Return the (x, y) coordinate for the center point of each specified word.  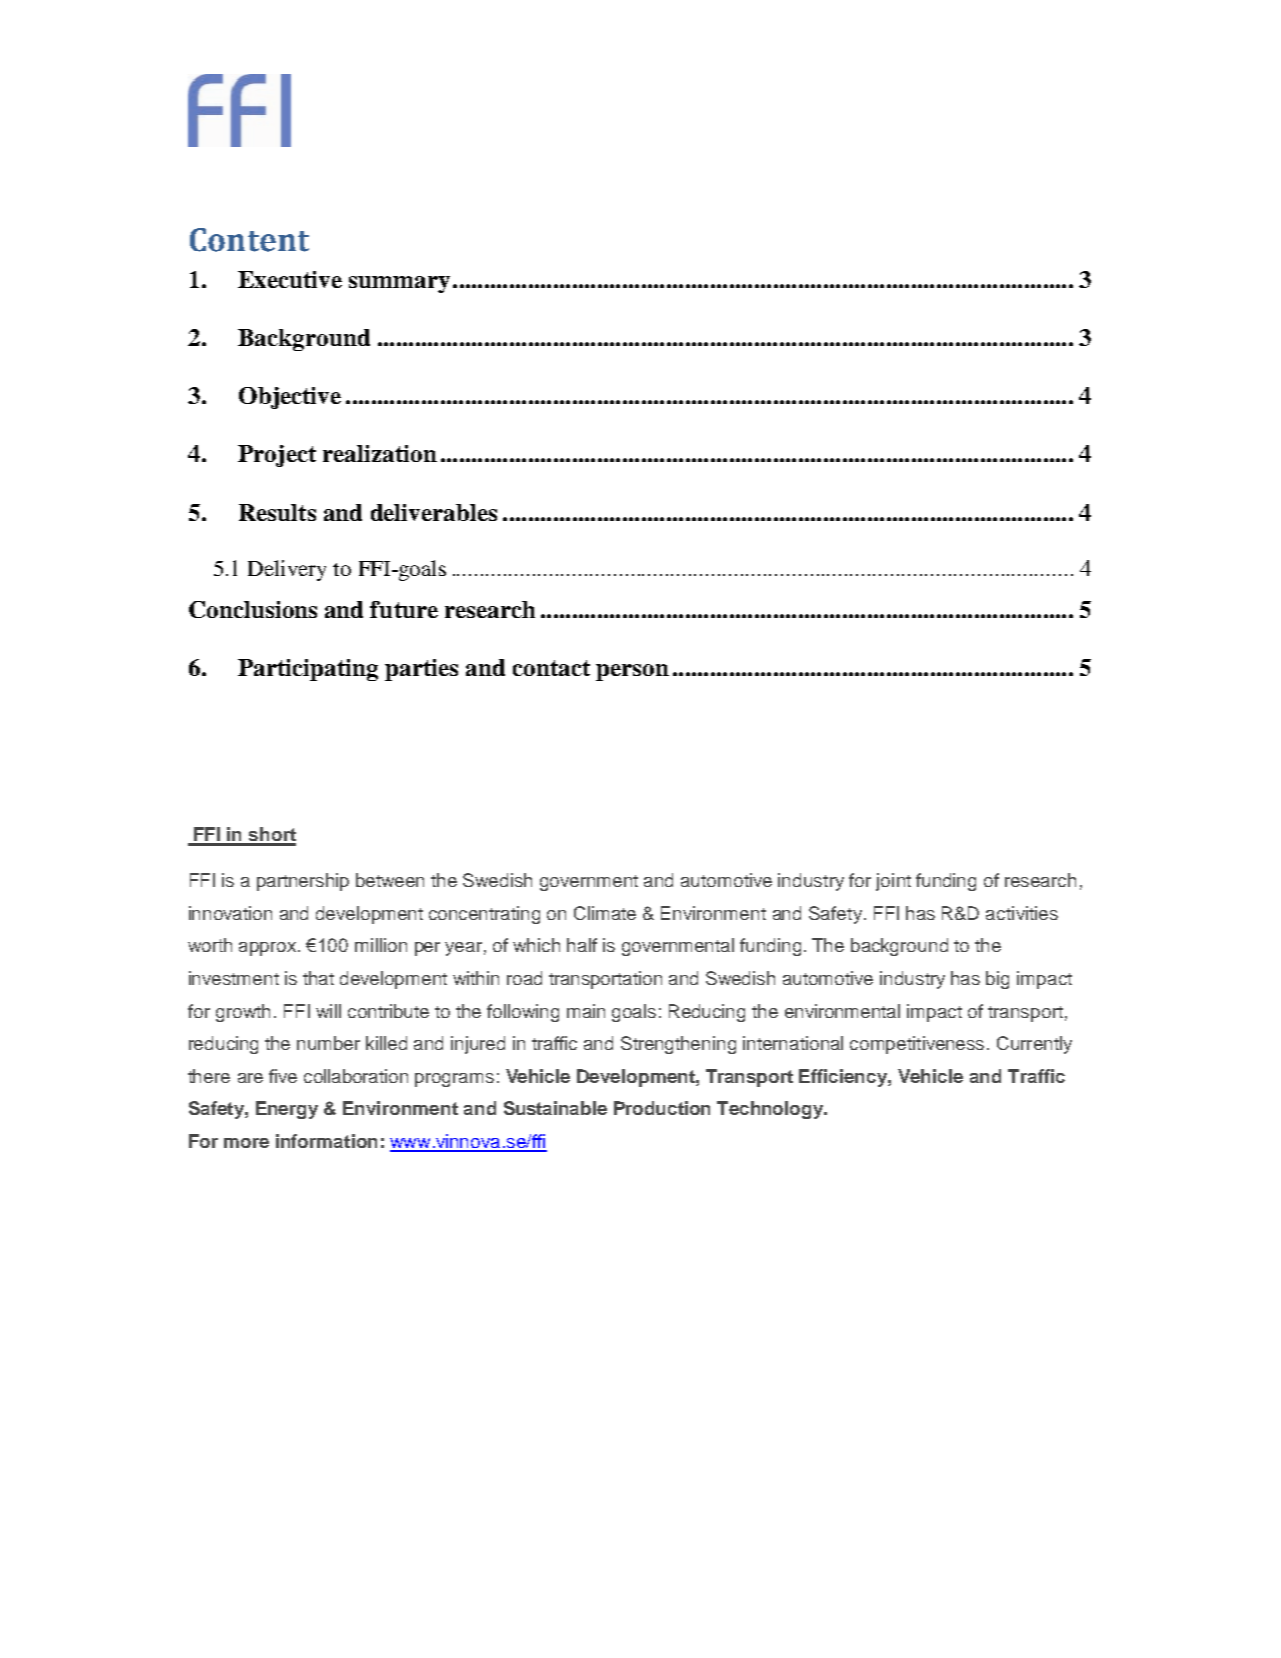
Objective (290, 398)
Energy (287, 1110)
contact (551, 668)
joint (893, 882)
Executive (290, 279)
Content (249, 240)
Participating (308, 670)
